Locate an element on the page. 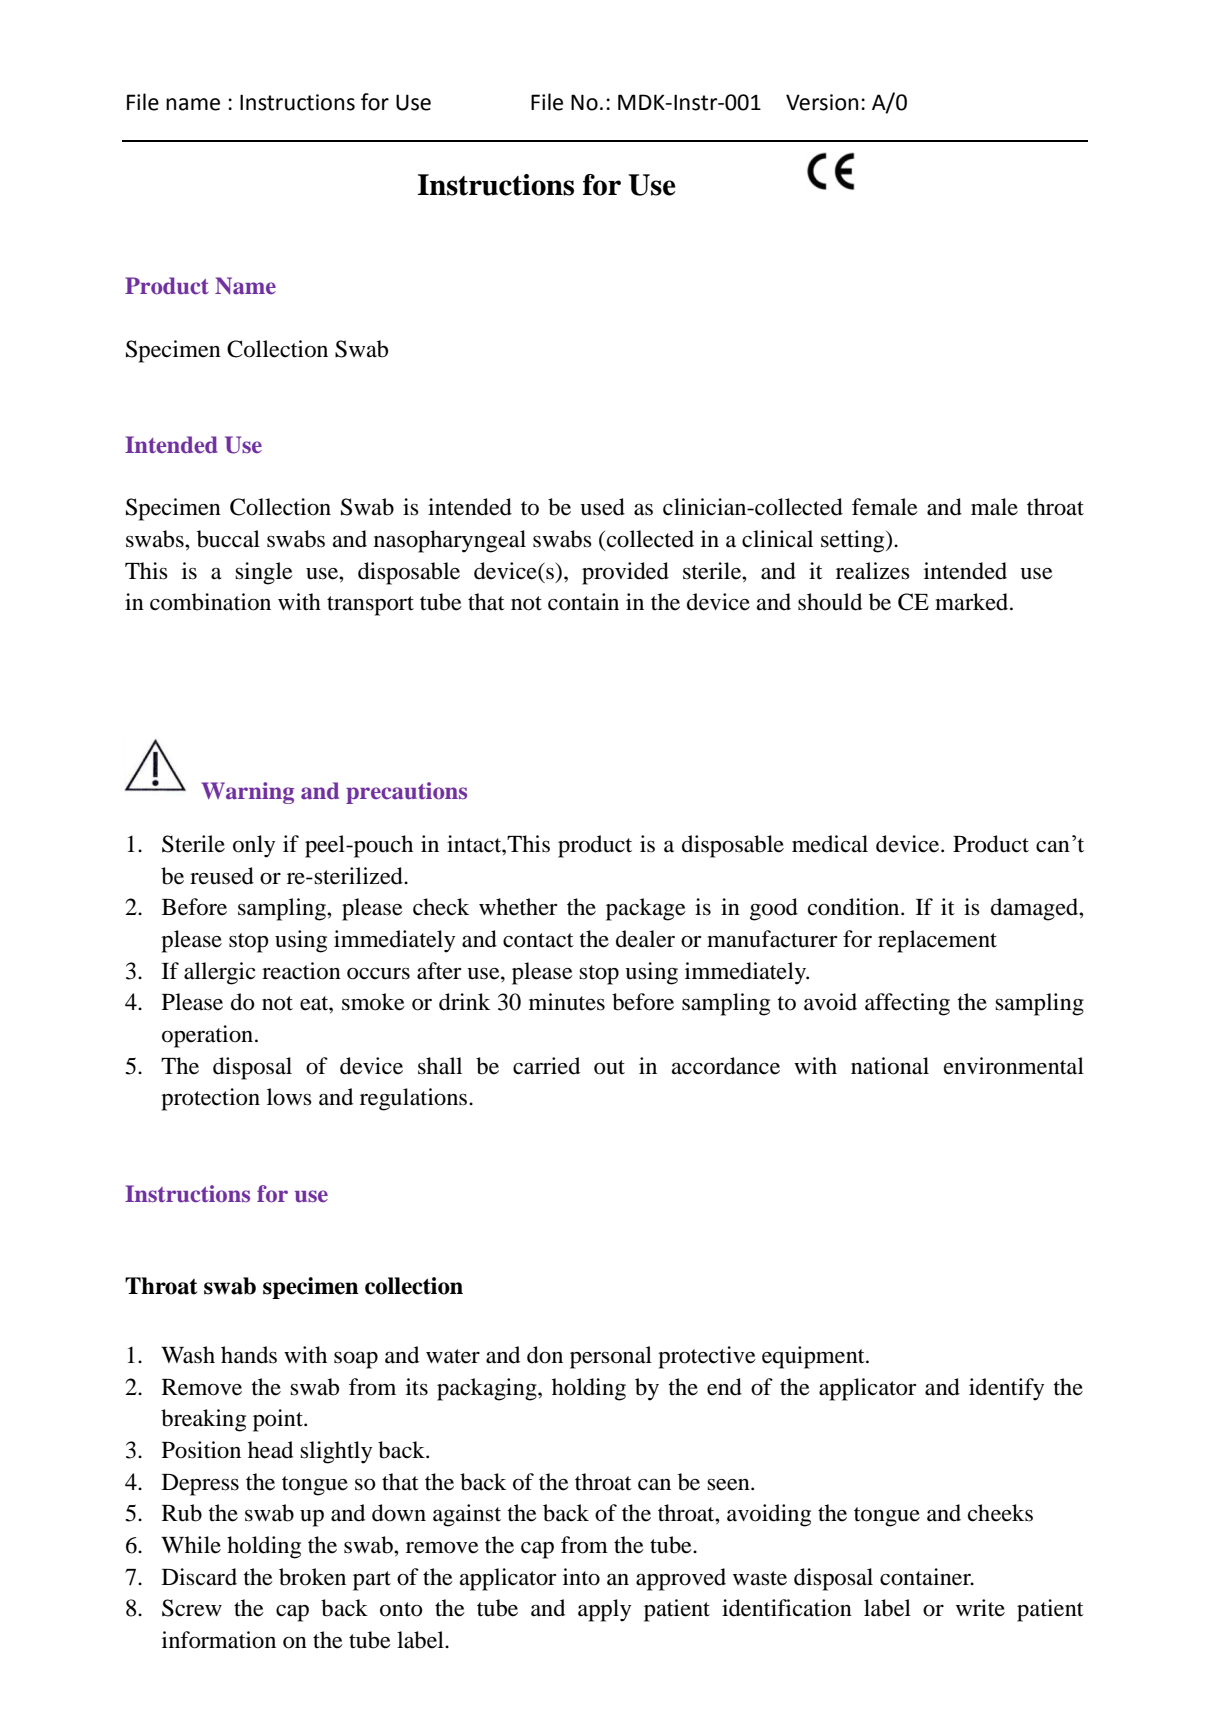 This page has width=1209, height=1710. only is located at coordinates (254, 846).
